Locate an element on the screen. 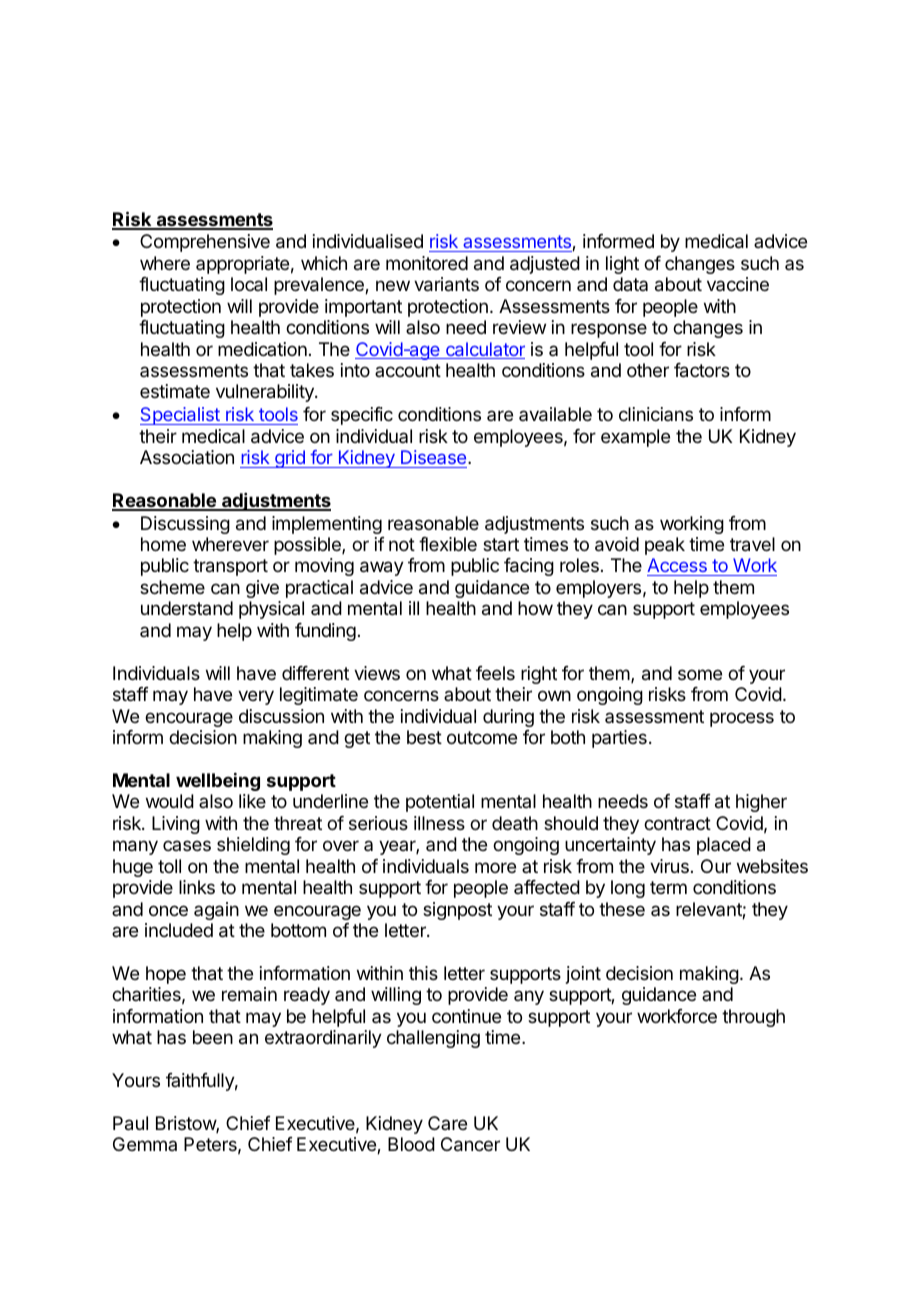 The height and width of the screenshot is (1308, 924). variants is located at coordinates (446, 284).
